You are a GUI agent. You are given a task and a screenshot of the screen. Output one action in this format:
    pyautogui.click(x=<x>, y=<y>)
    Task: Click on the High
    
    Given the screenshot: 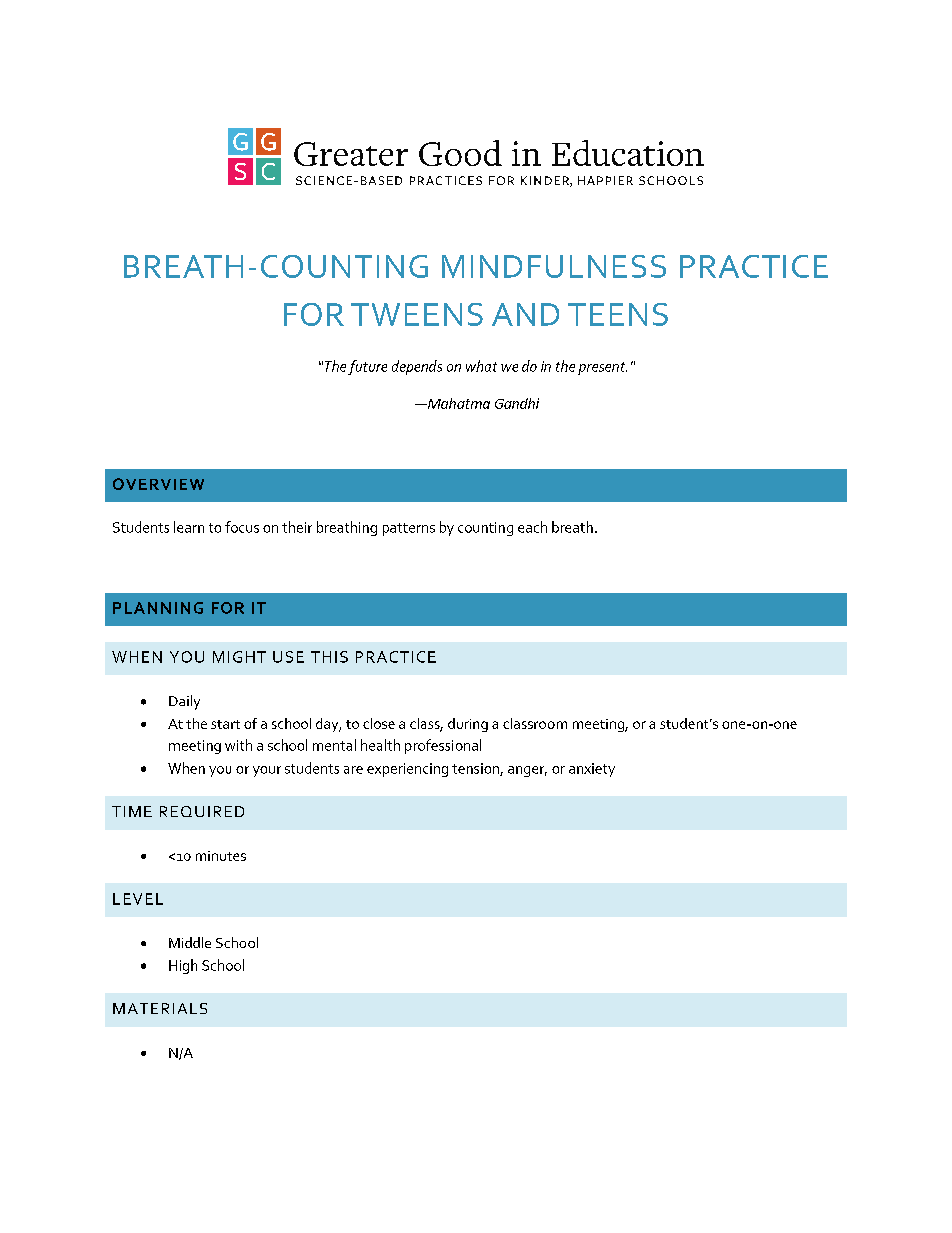 What is the action you would take?
    pyautogui.click(x=183, y=966)
